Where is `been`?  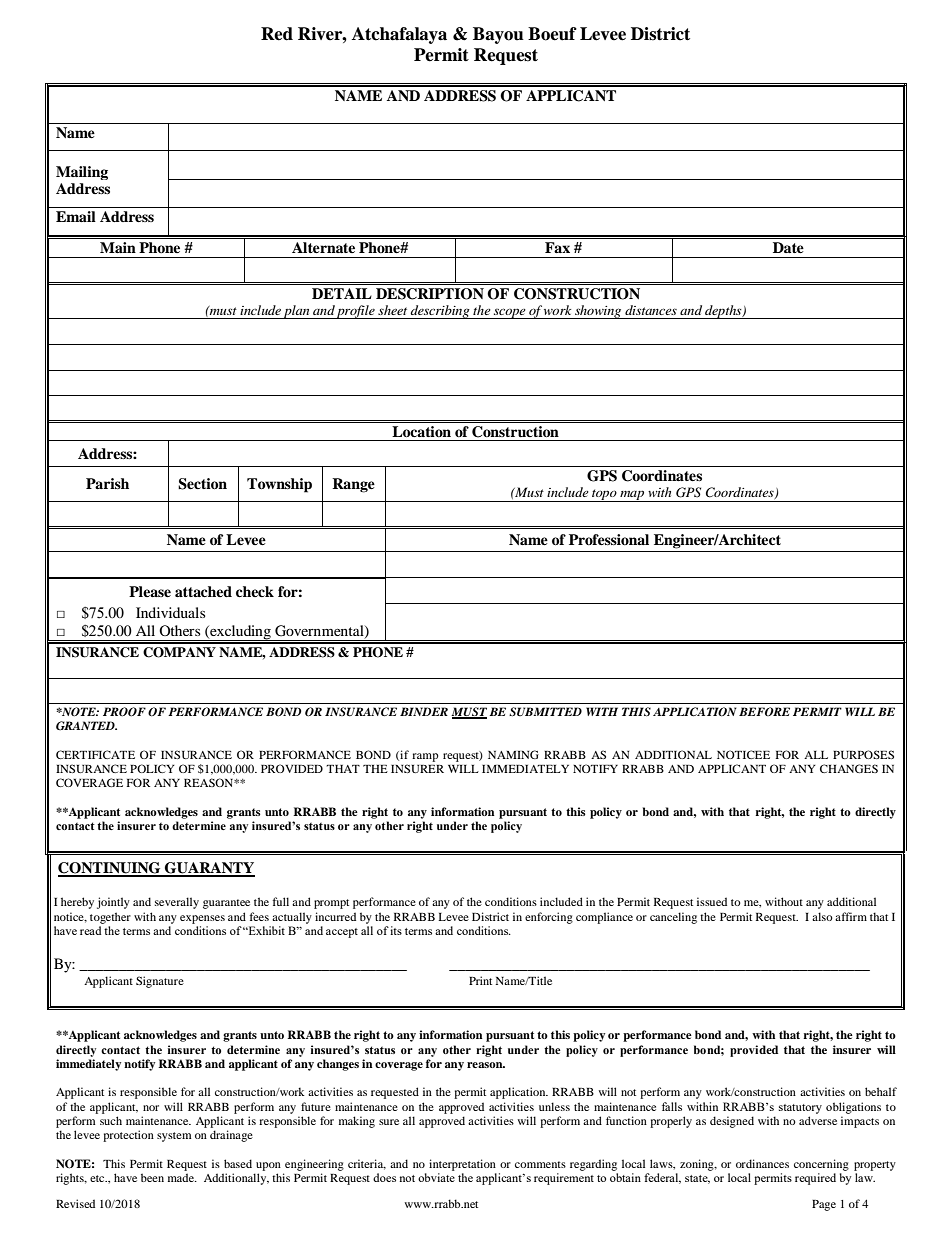
been is located at coordinates (152, 1177).
